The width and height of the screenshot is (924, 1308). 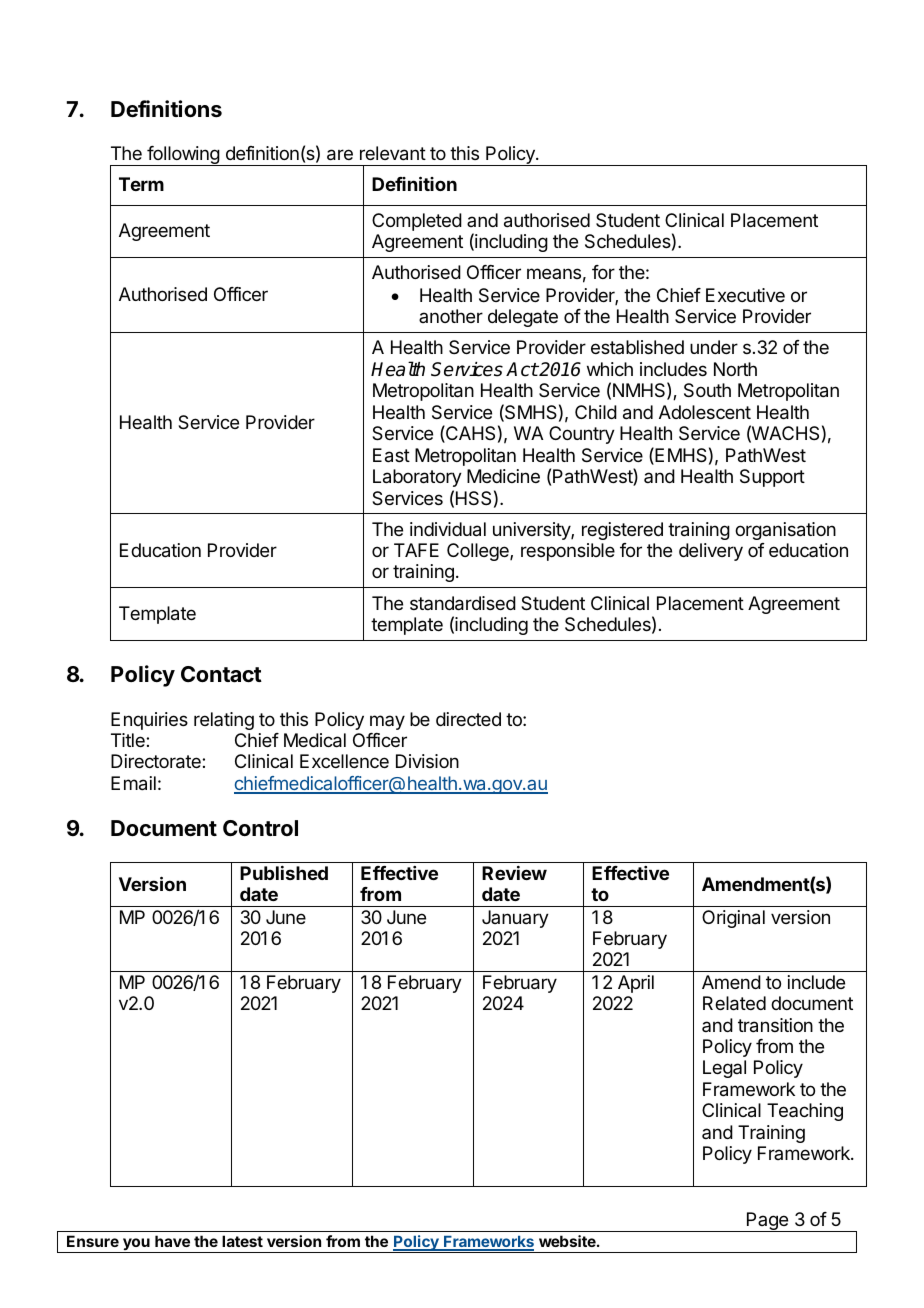 What do you see at coordinates (745, 295) in the screenshot?
I see `Executive` at bounding box center [745, 295].
